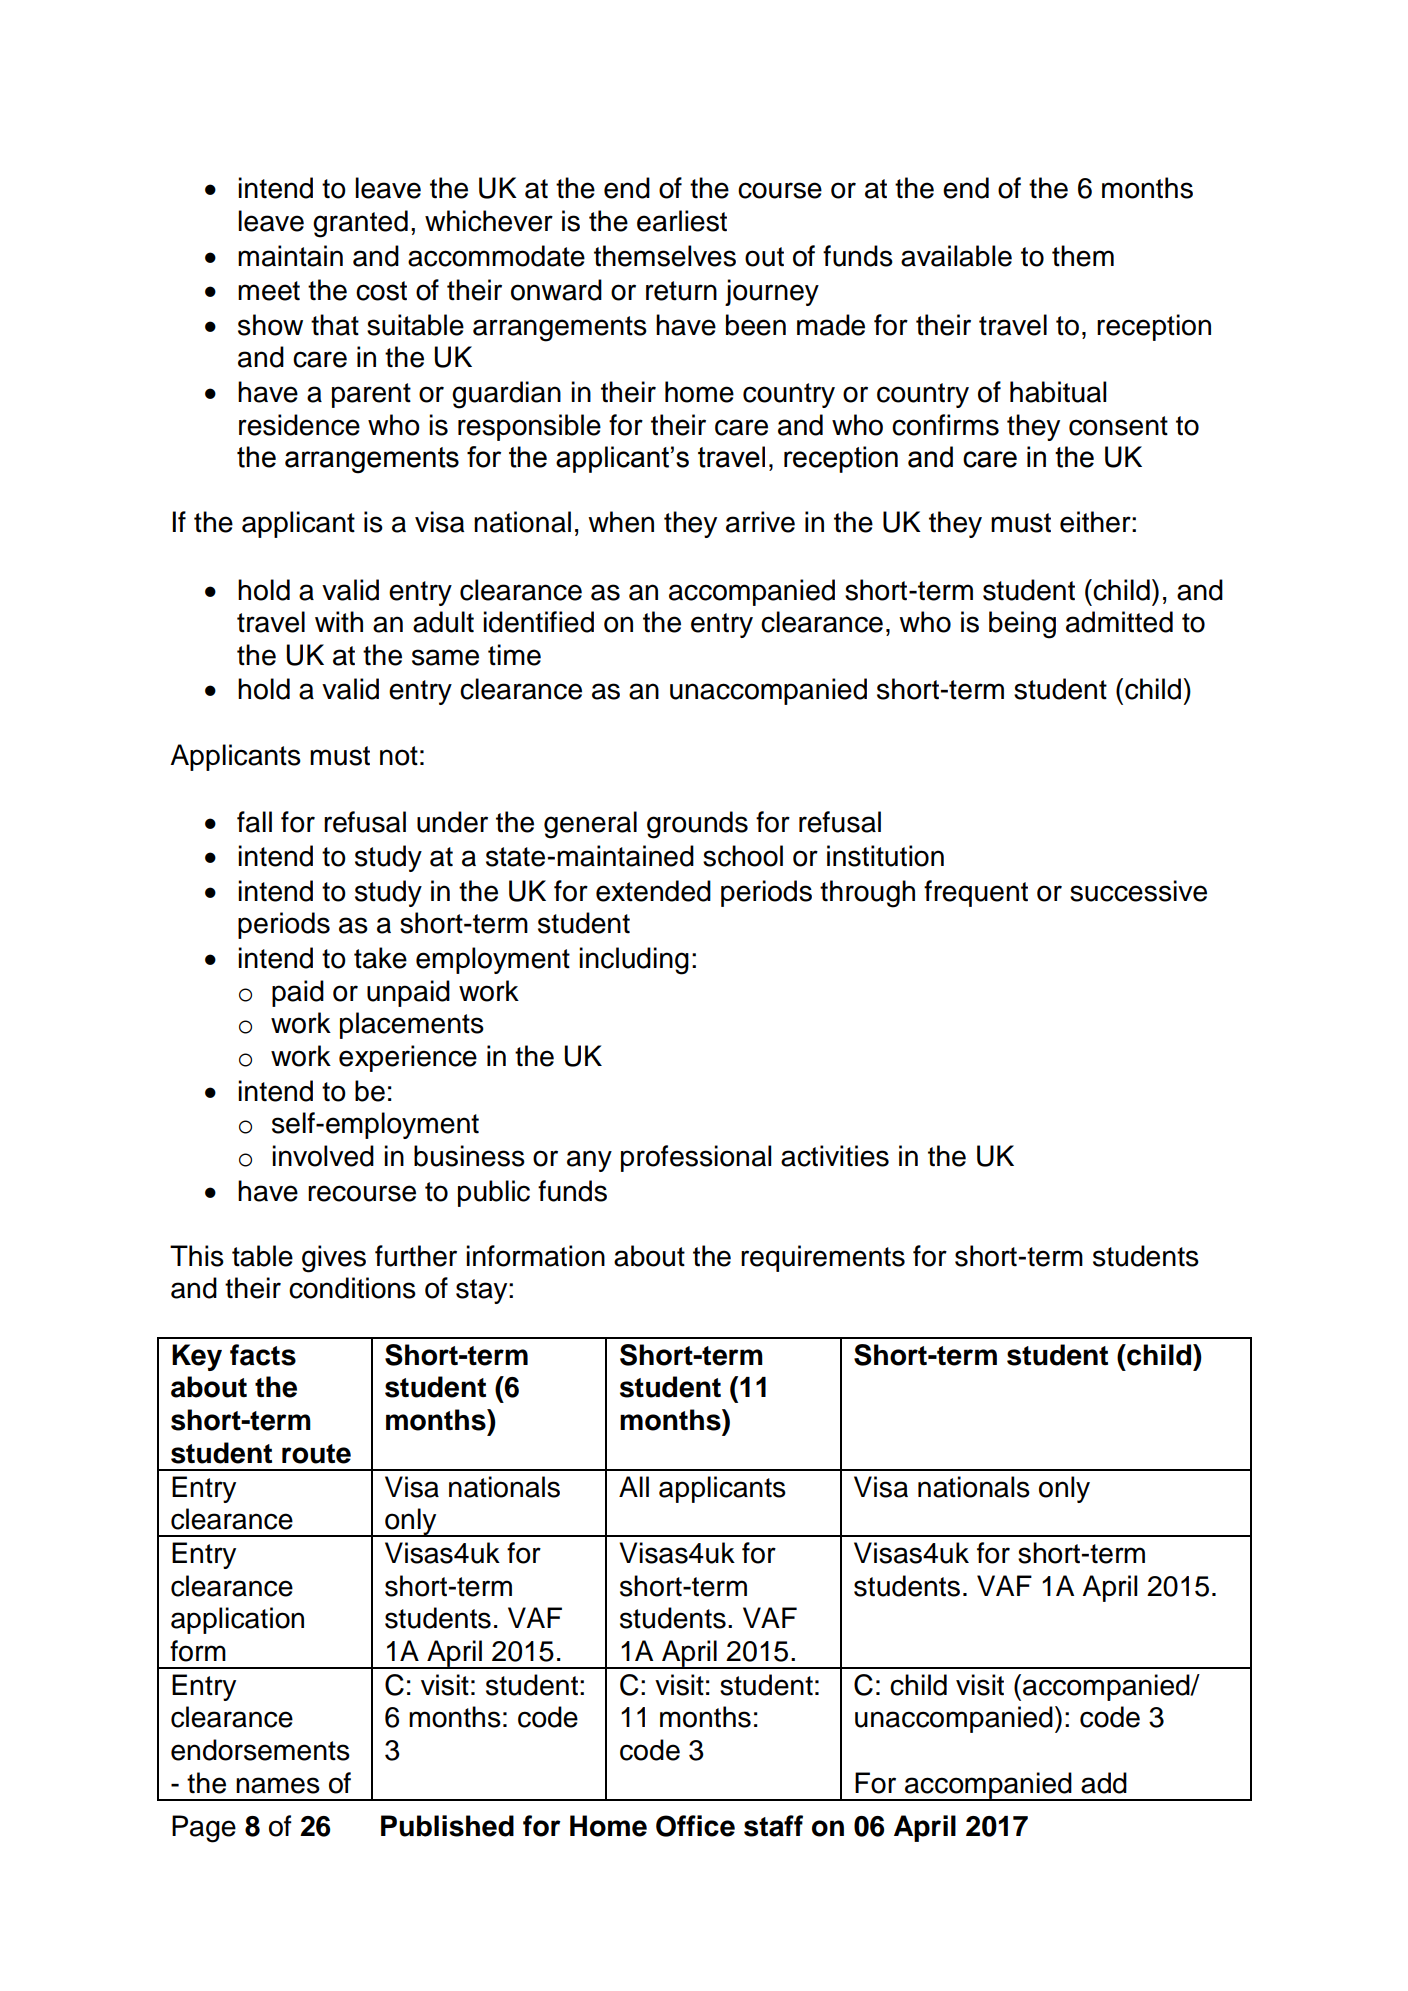  I want to click on names, so click(278, 1785).
